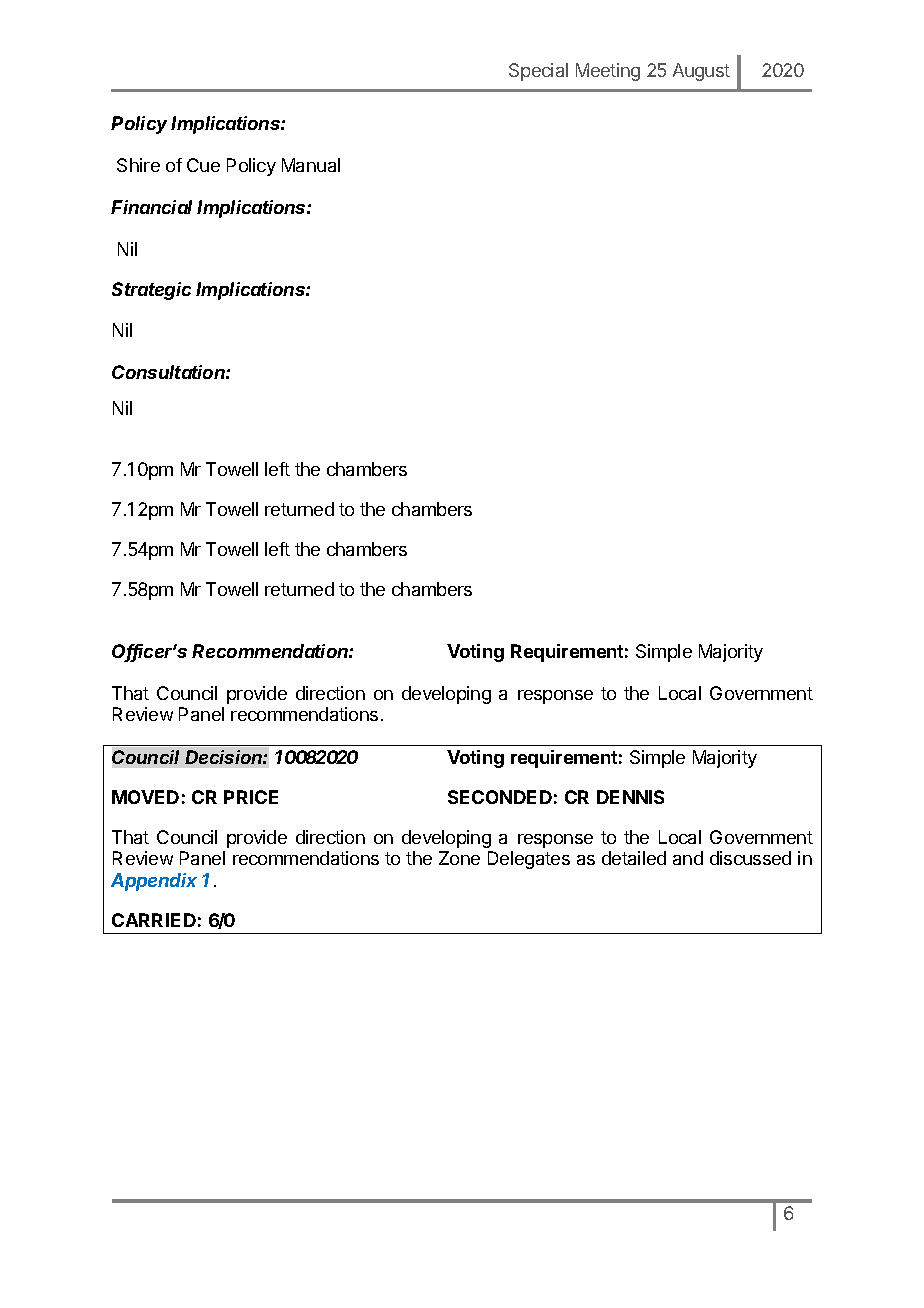 This image has height=1308, width=924. What do you see at coordinates (203, 165) in the image?
I see `Cue` at bounding box center [203, 165].
